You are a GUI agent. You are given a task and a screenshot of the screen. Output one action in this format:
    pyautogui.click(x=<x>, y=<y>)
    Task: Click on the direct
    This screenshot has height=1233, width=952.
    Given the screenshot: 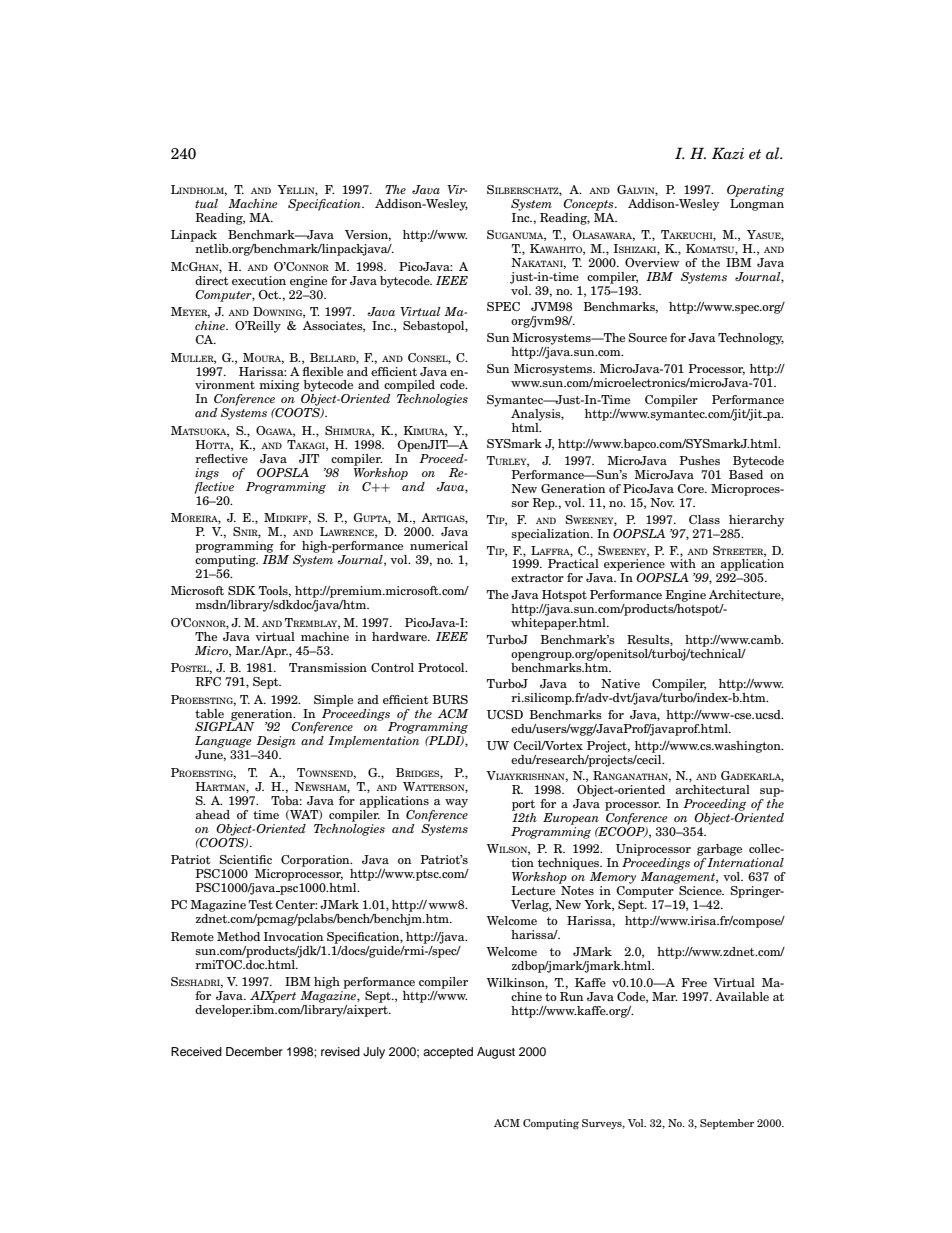 What is the action you would take?
    pyautogui.click(x=212, y=280)
